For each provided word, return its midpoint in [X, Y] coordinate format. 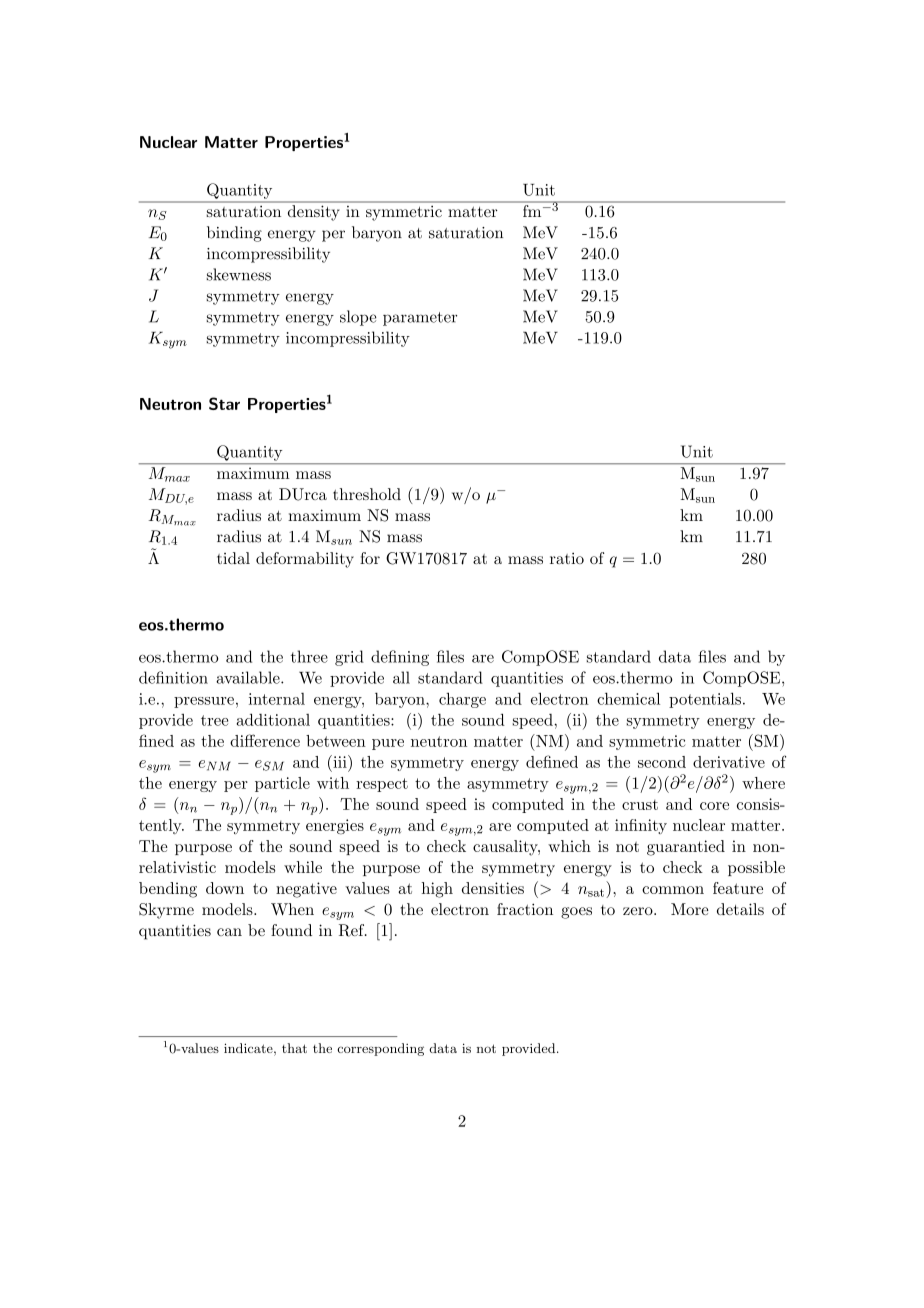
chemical [628, 698]
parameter [420, 319]
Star [224, 403]
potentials [705, 700]
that [294, 1048]
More [690, 909]
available [249, 677]
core [714, 806]
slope [358, 318]
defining [400, 658]
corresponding [381, 1049]
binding [234, 234]
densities [493, 888]
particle [282, 784]
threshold [367, 494]
